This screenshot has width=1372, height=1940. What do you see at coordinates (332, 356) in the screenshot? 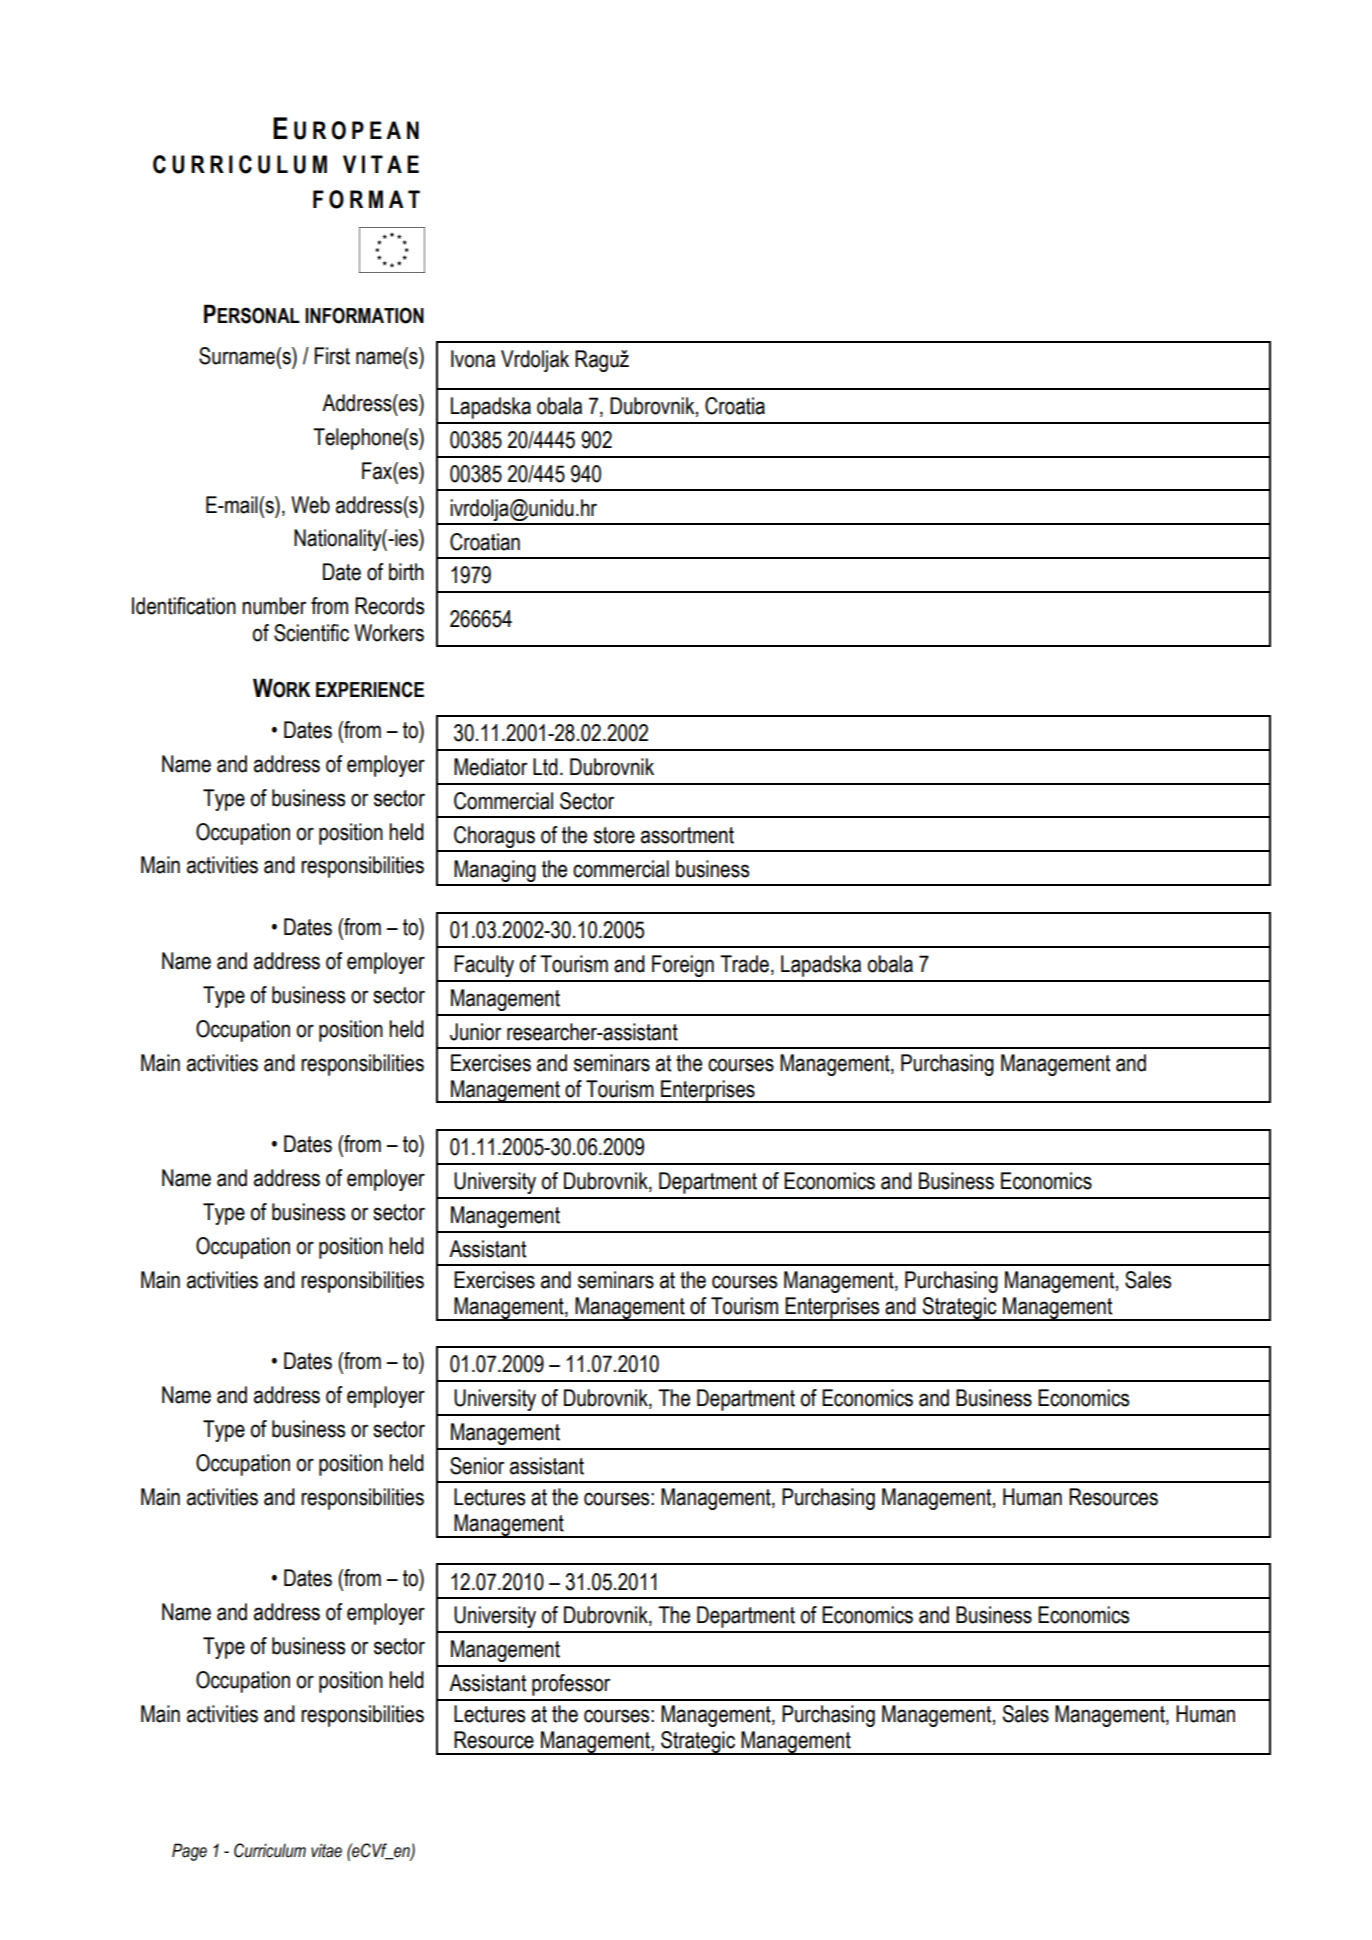
I see `First` at bounding box center [332, 356].
